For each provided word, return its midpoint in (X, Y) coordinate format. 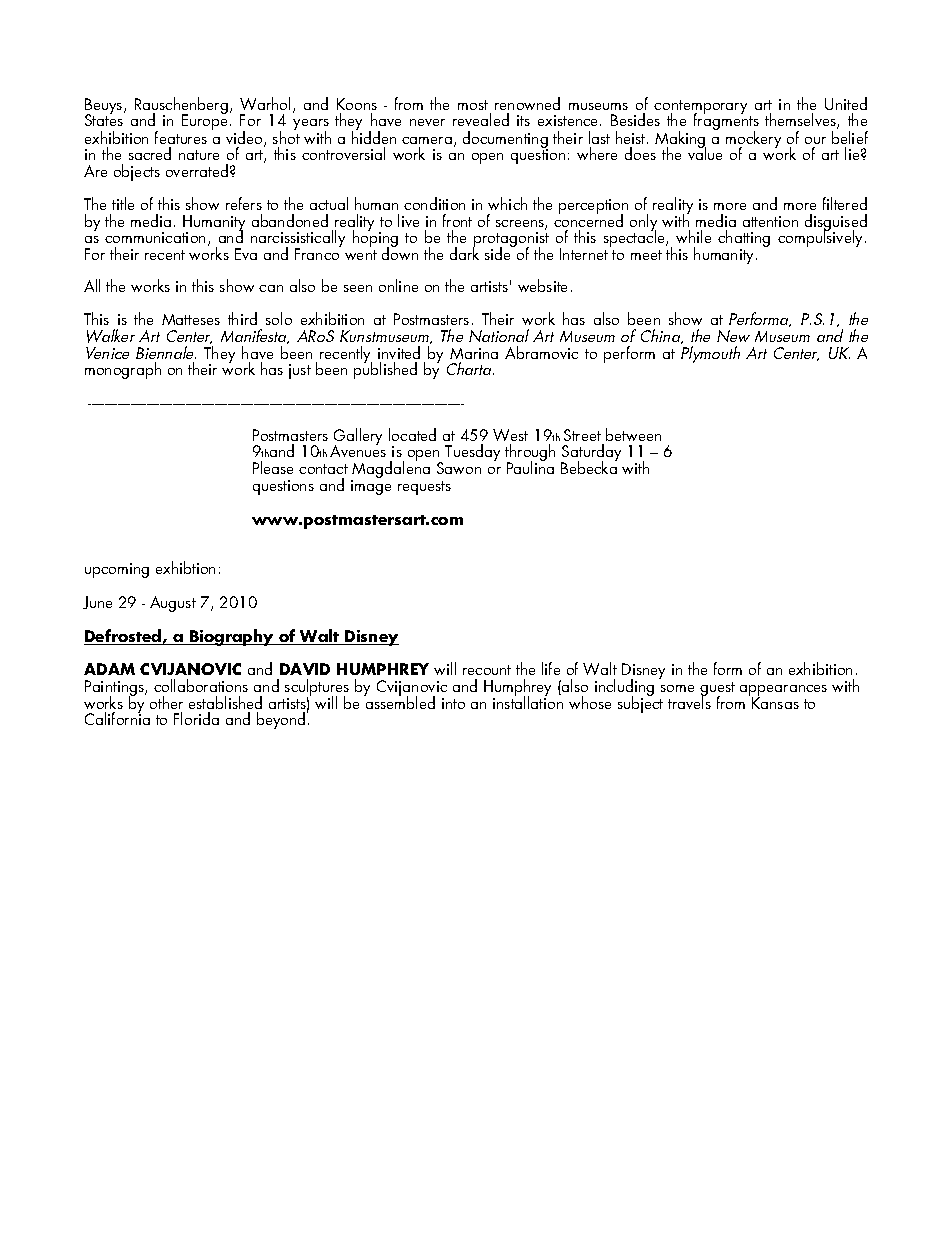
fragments (726, 122)
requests (424, 488)
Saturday (591, 454)
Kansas (775, 702)
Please (273, 467)
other (166, 702)
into (453, 703)
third (242, 318)
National (499, 335)
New (733, 336)
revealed (481, 119)
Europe (206, 121)
